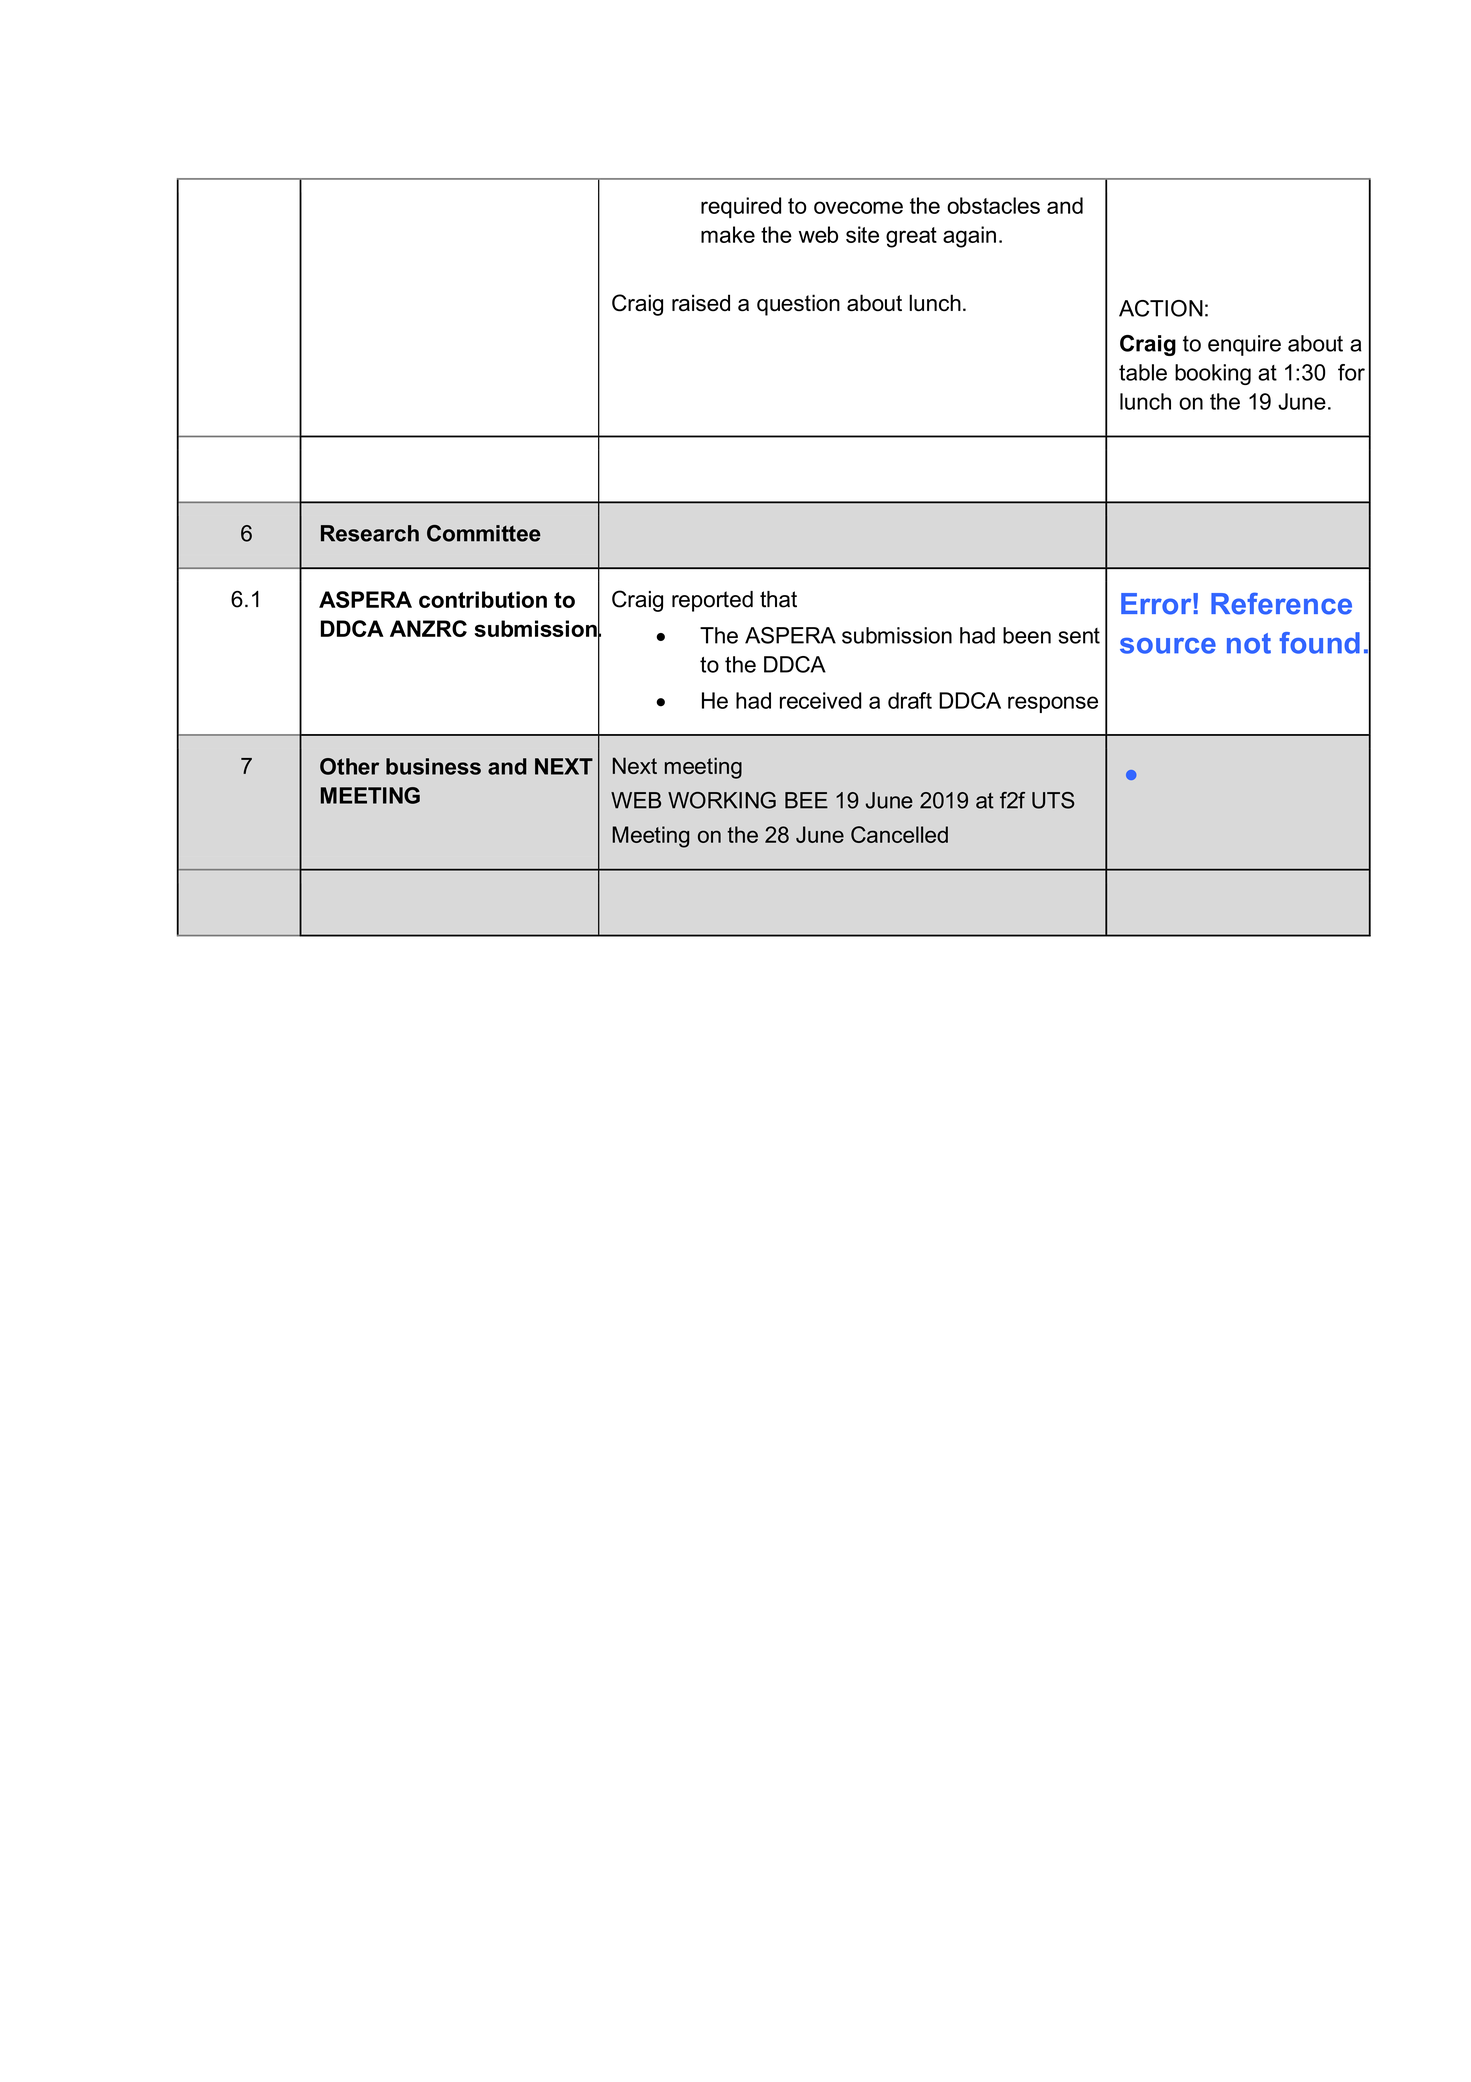 Image resolution: width=1471 pixels, height=2082 pixels. What do you see at coordinates (862, 234) in the page?
I see `site` at bounding box center [862, 234].
